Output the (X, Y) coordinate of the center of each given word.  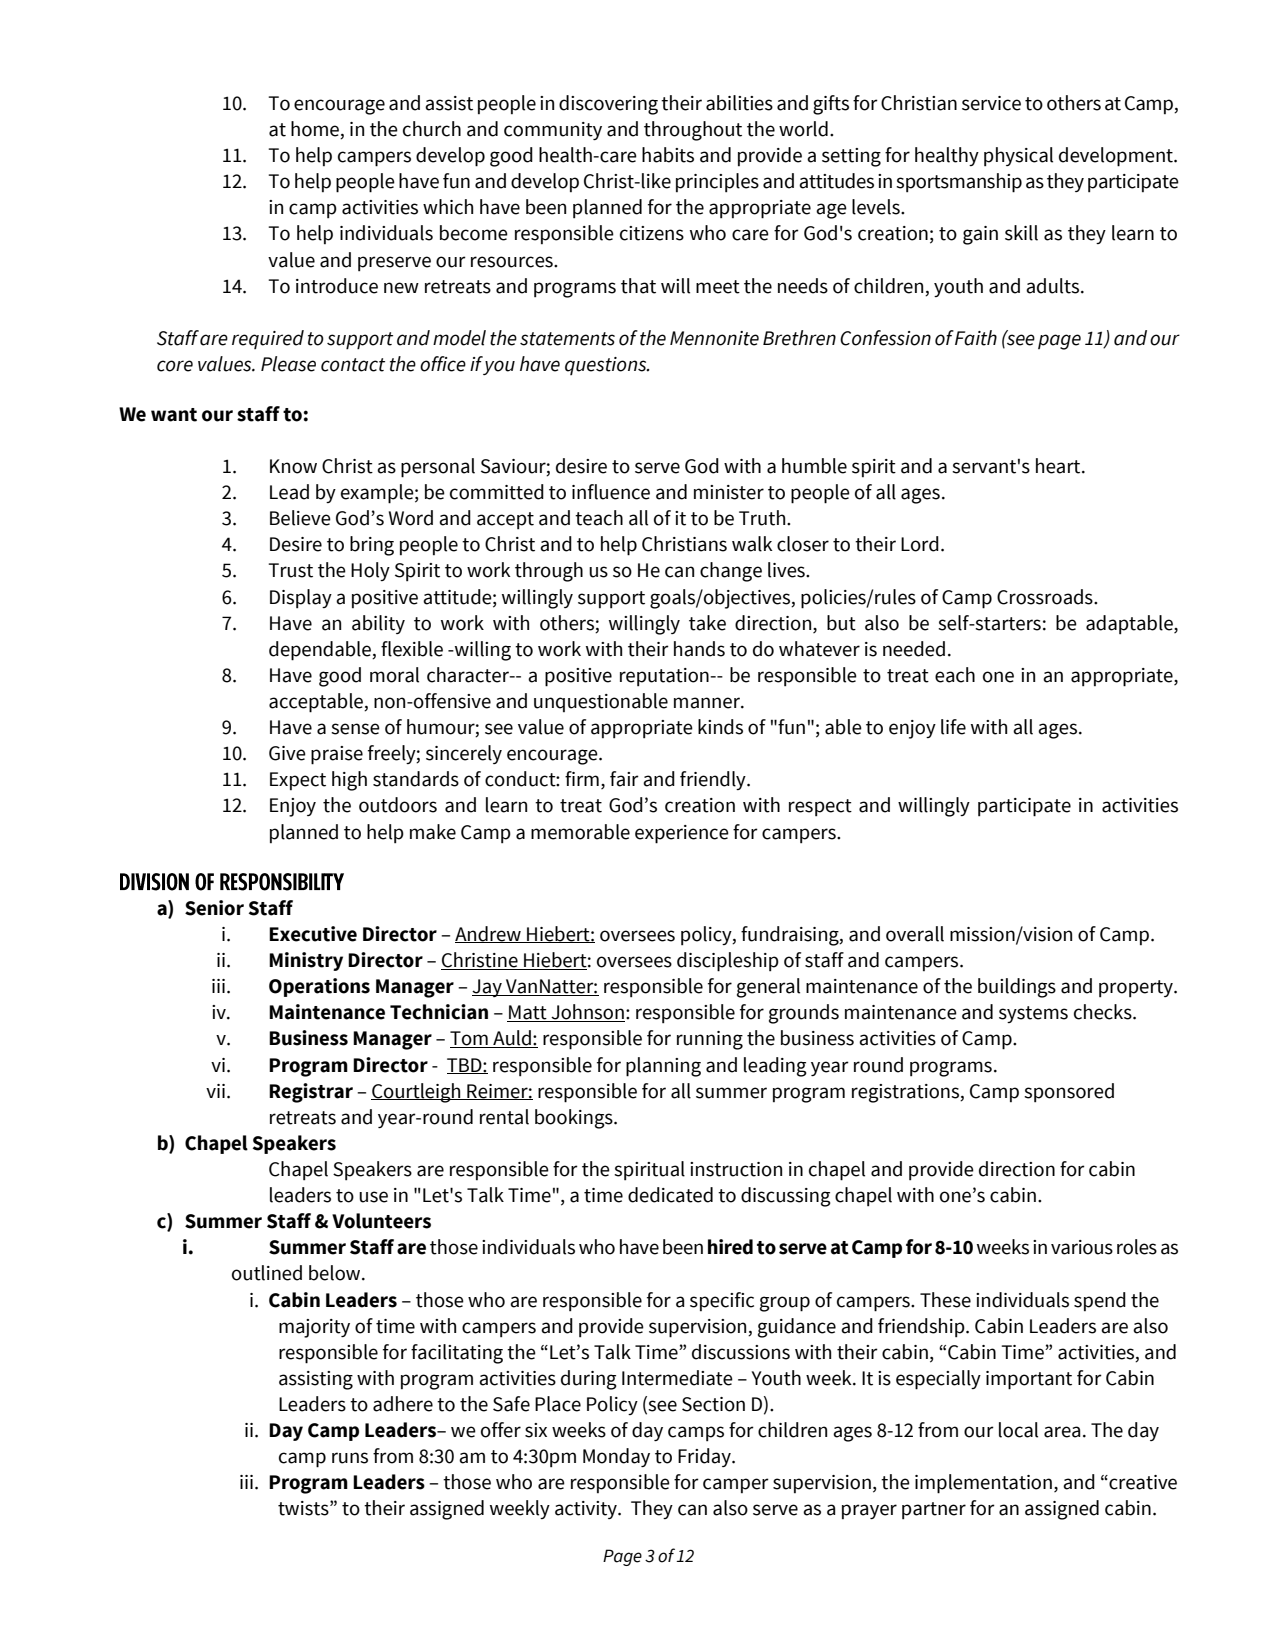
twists (304, 1508)
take (707, 623)
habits (668, 155)
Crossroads (1046, 597)
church (432, 129)
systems (1033, 1014)
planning (663, 1067)
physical (1018, 157)
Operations (319, 987)
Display (301, 599)
